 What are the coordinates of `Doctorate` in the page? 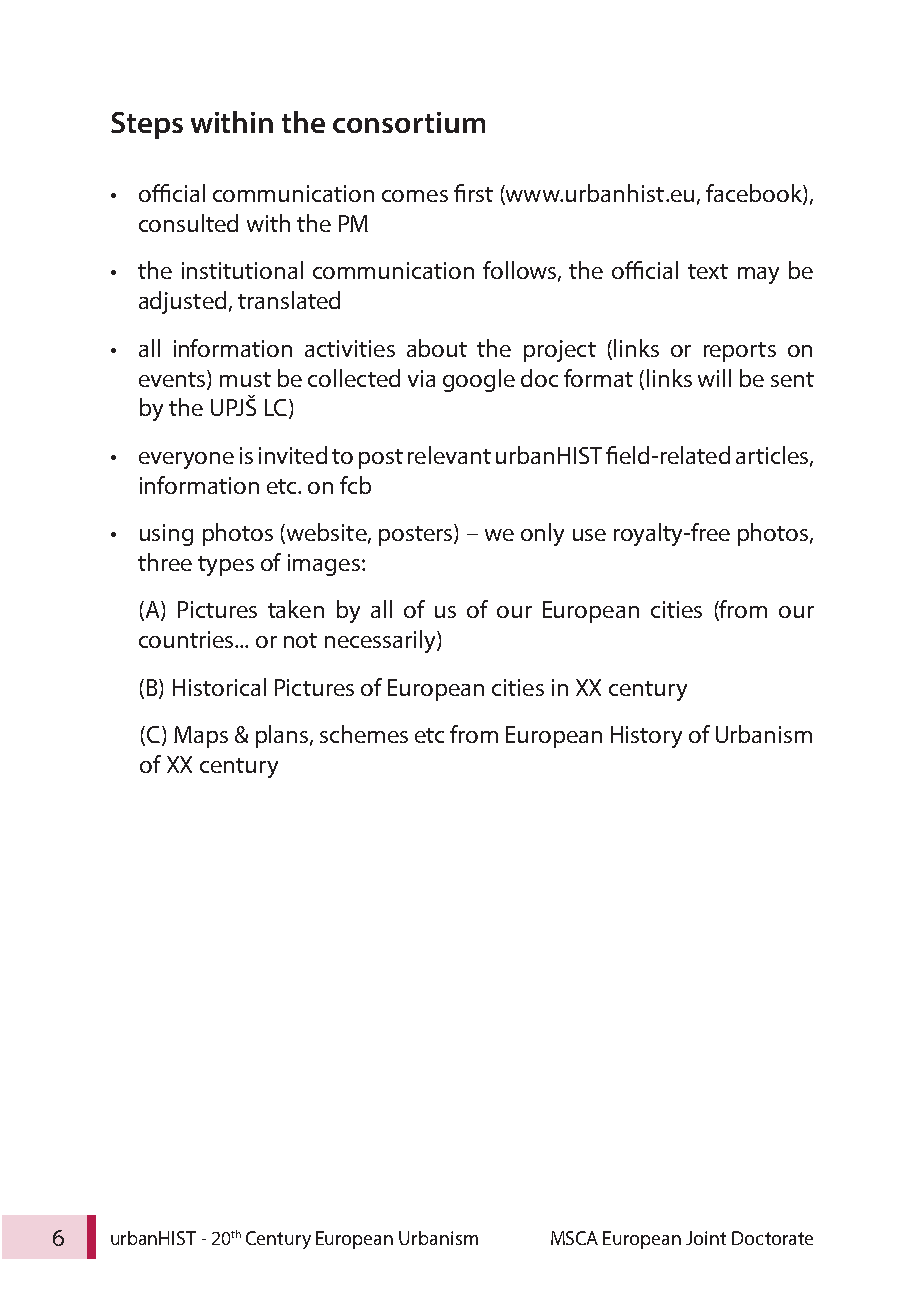 It's located at (772, 1238).
